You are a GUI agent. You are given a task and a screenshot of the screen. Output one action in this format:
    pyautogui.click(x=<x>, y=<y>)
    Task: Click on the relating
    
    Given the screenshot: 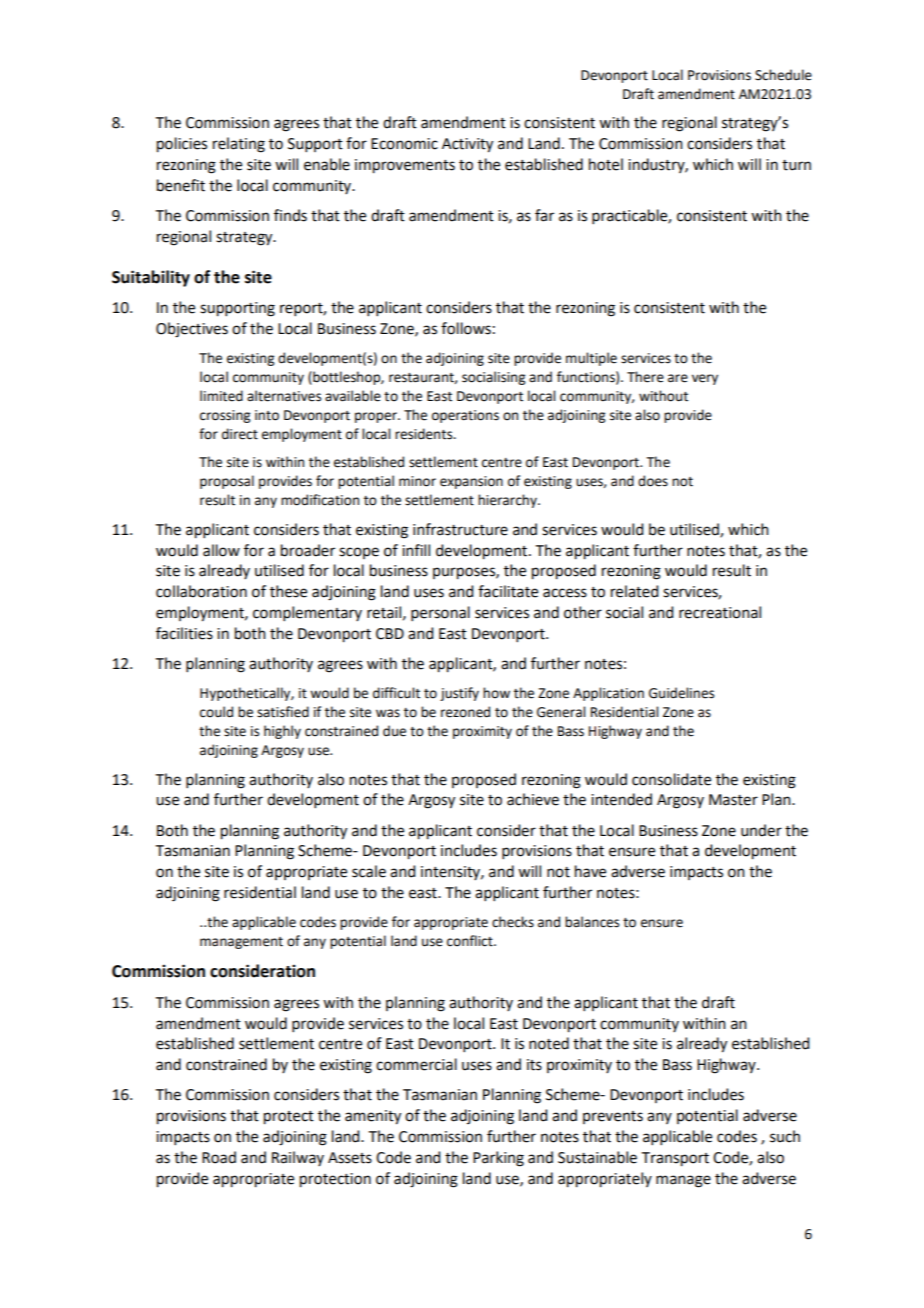 What is the action you would take?
    pyautogui.click(x=239, y=145)
